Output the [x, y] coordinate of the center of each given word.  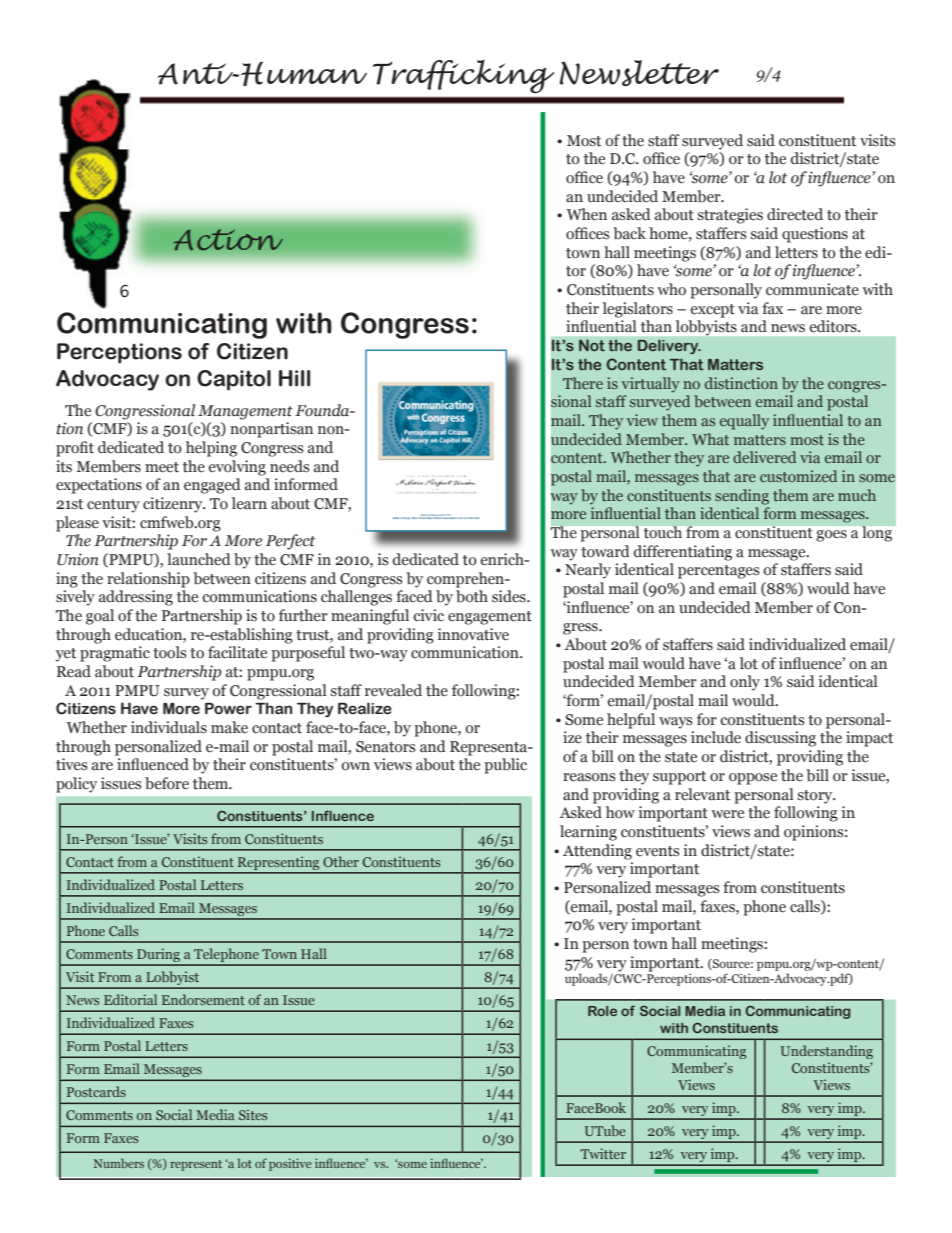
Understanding [827, 1052]
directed [795, 214]
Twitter [603, 1153]
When [586, 214]
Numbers [119, 1163]
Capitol [234, 380]
